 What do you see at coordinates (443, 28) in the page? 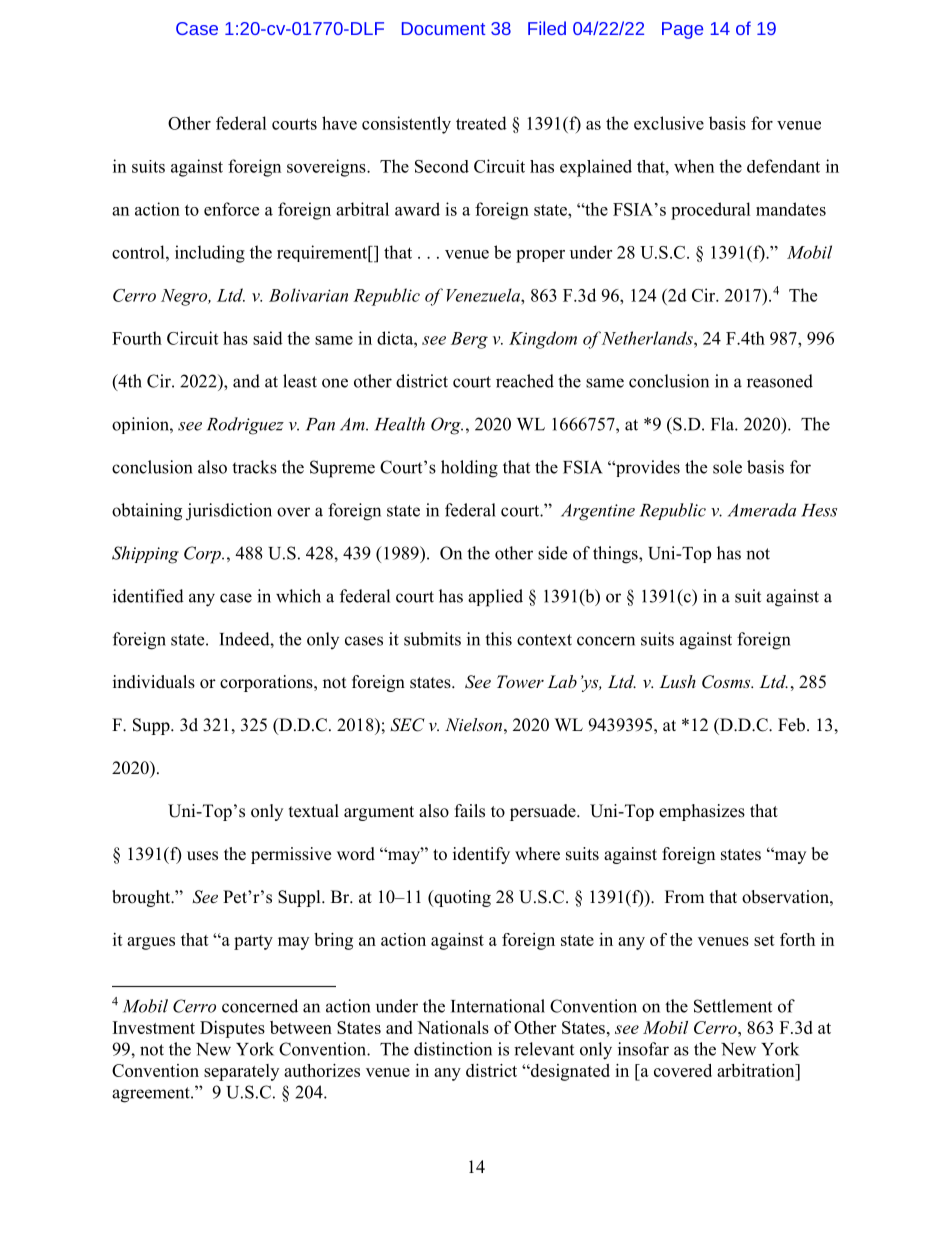
I see `Document` at bounding box center [443, 28].
